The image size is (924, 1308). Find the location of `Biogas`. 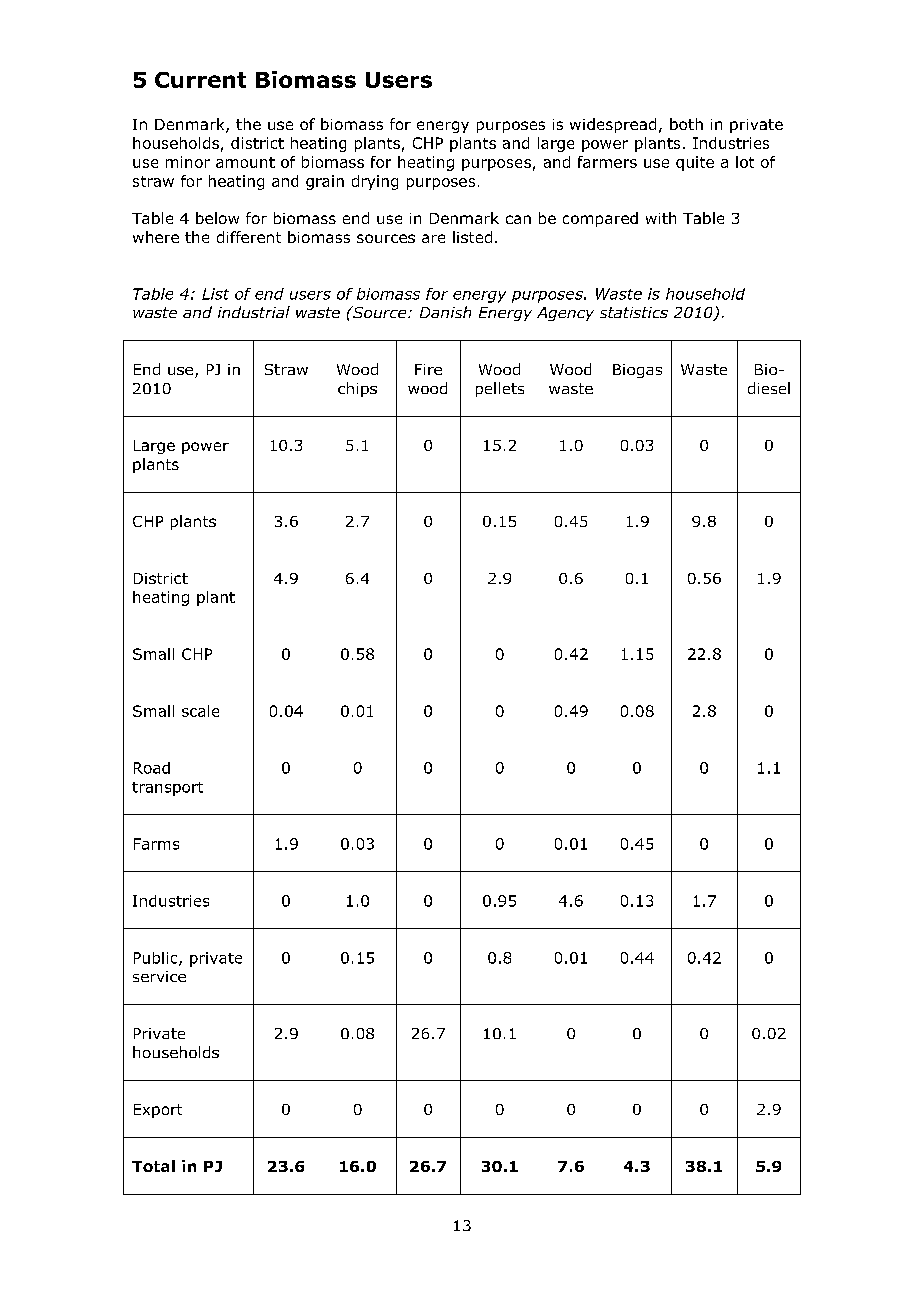

Biogas is located at coordinates (637, 371).
